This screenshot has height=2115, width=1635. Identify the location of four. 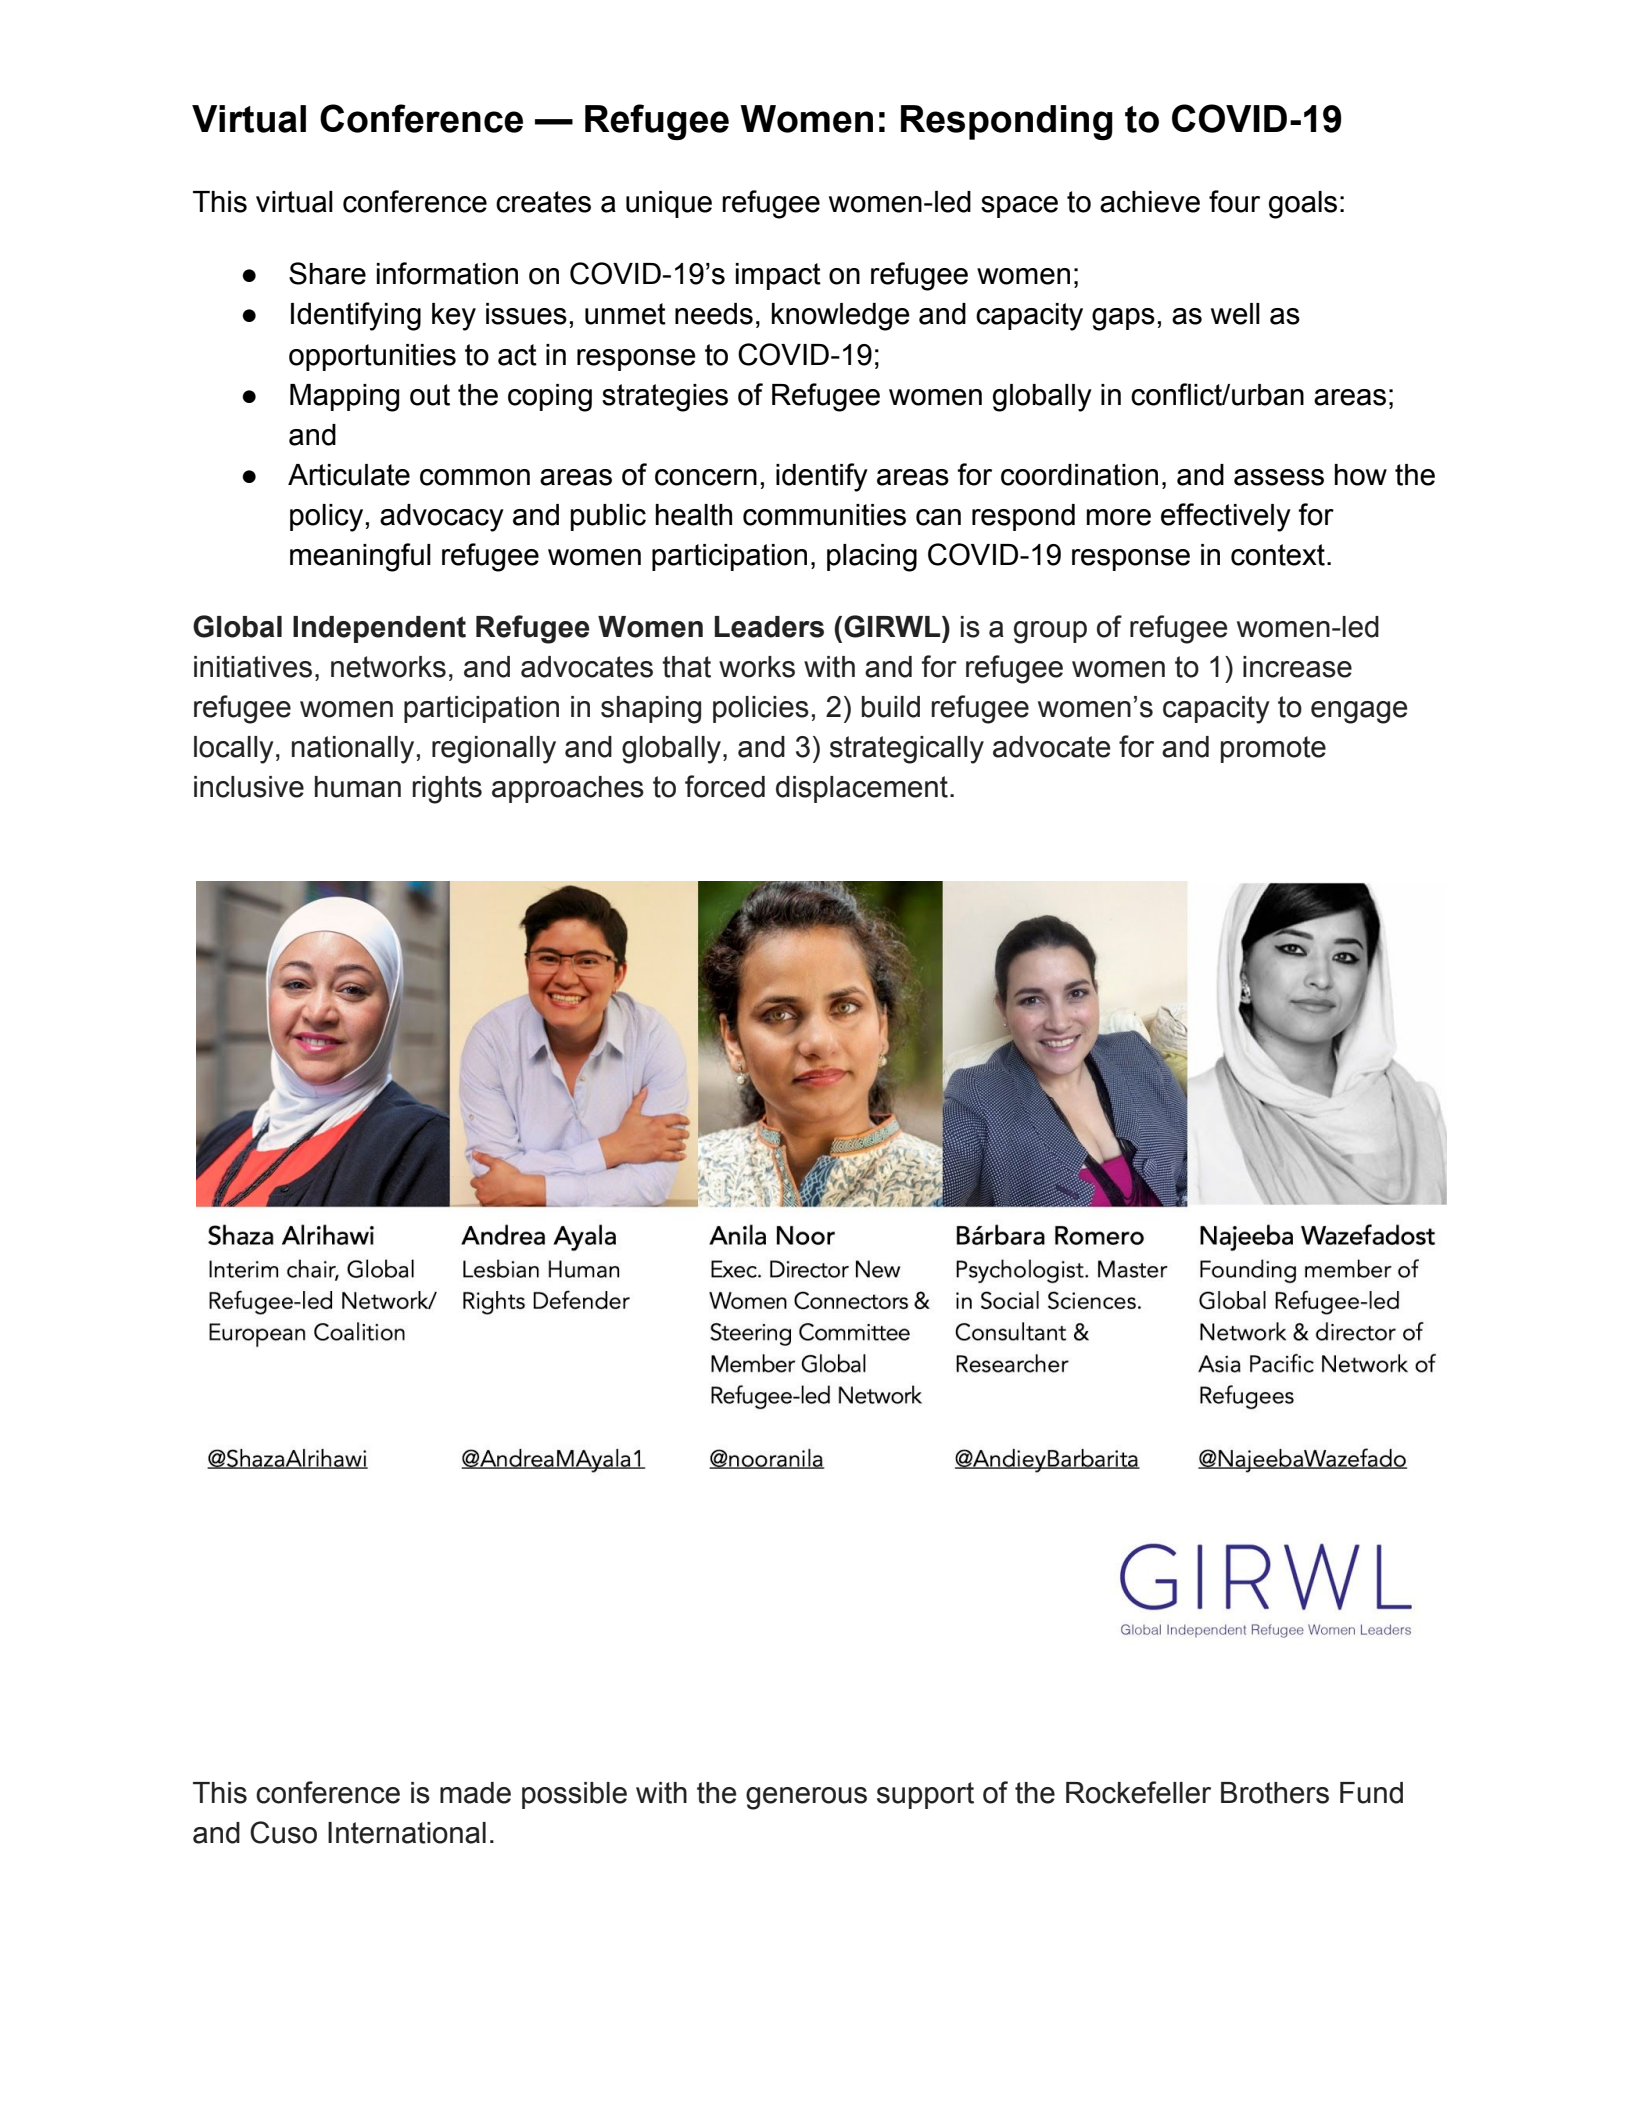
(1234, 201).
